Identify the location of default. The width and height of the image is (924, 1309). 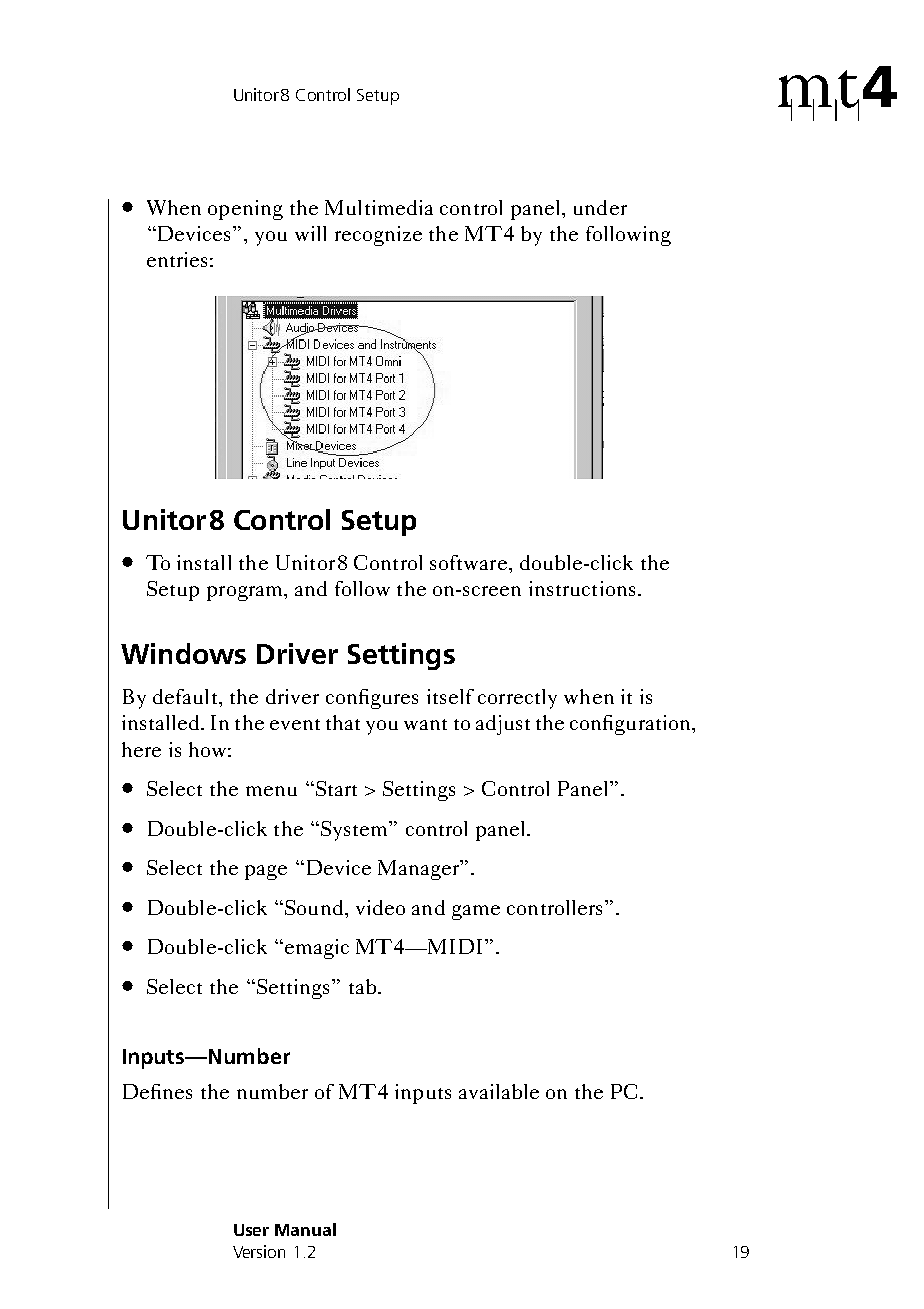
(186, 696).
